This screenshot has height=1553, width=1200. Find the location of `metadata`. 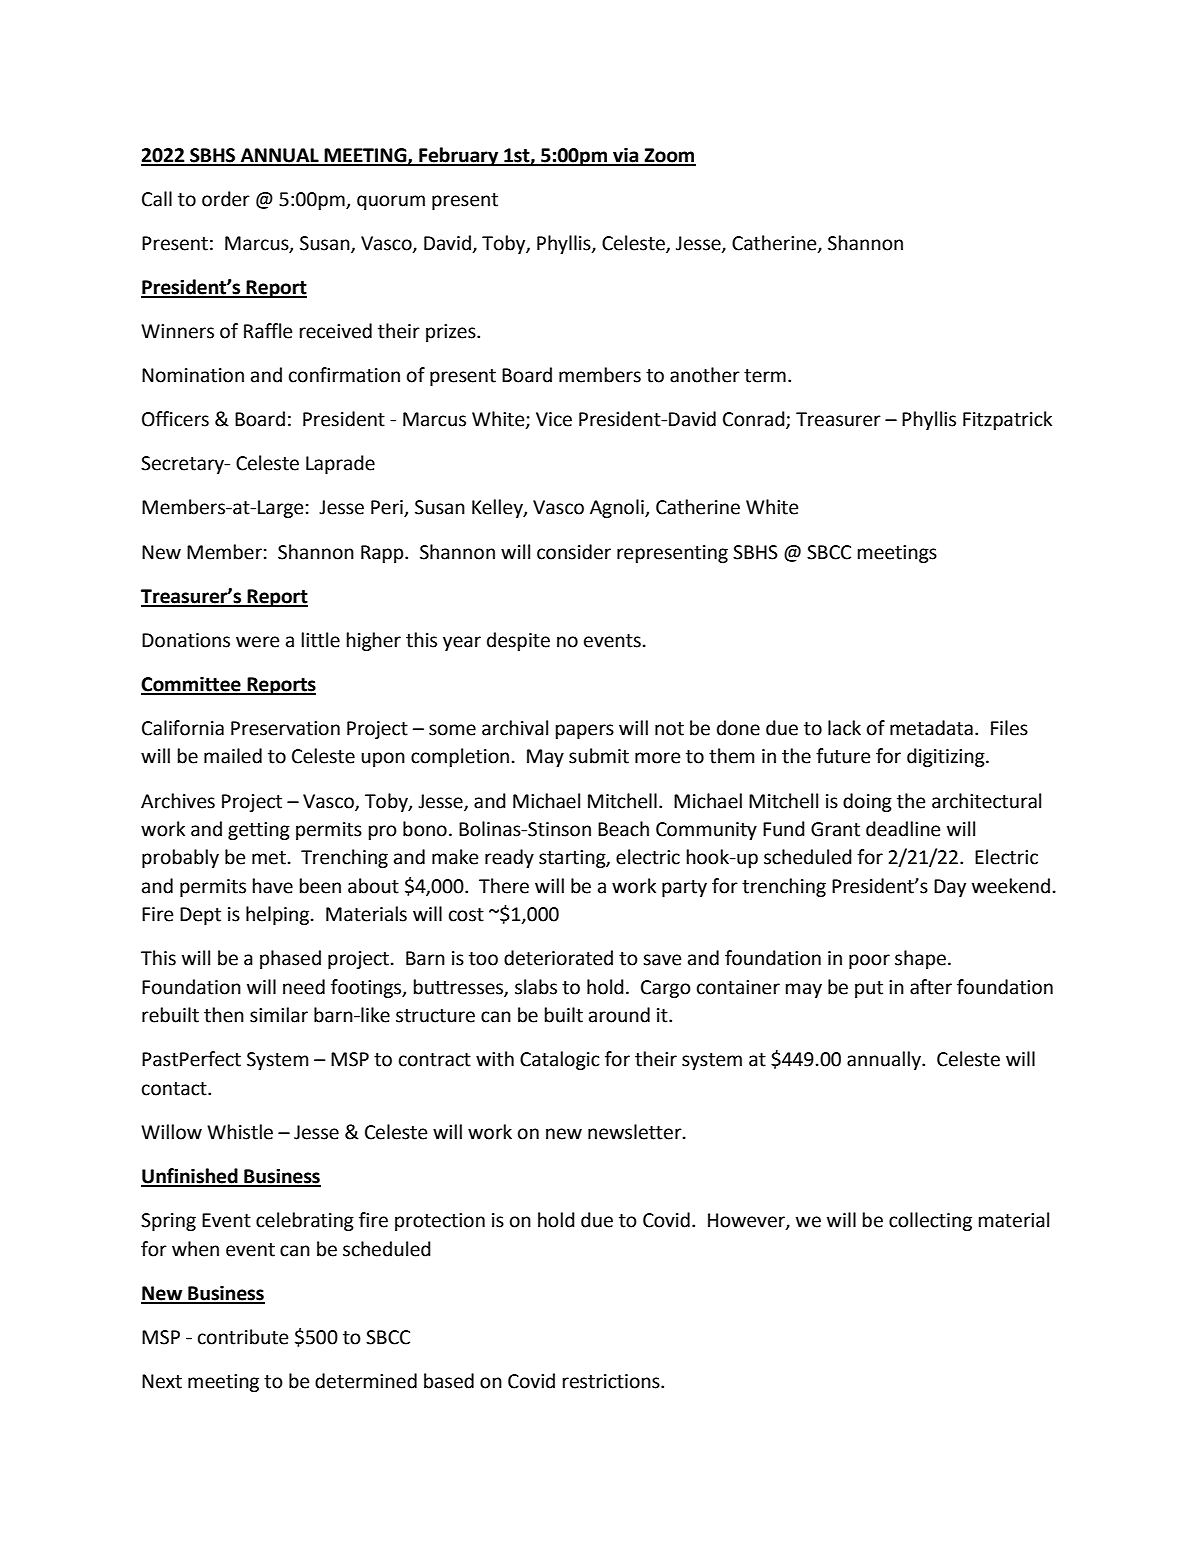

metadata is located at coordinates (931, 728).
